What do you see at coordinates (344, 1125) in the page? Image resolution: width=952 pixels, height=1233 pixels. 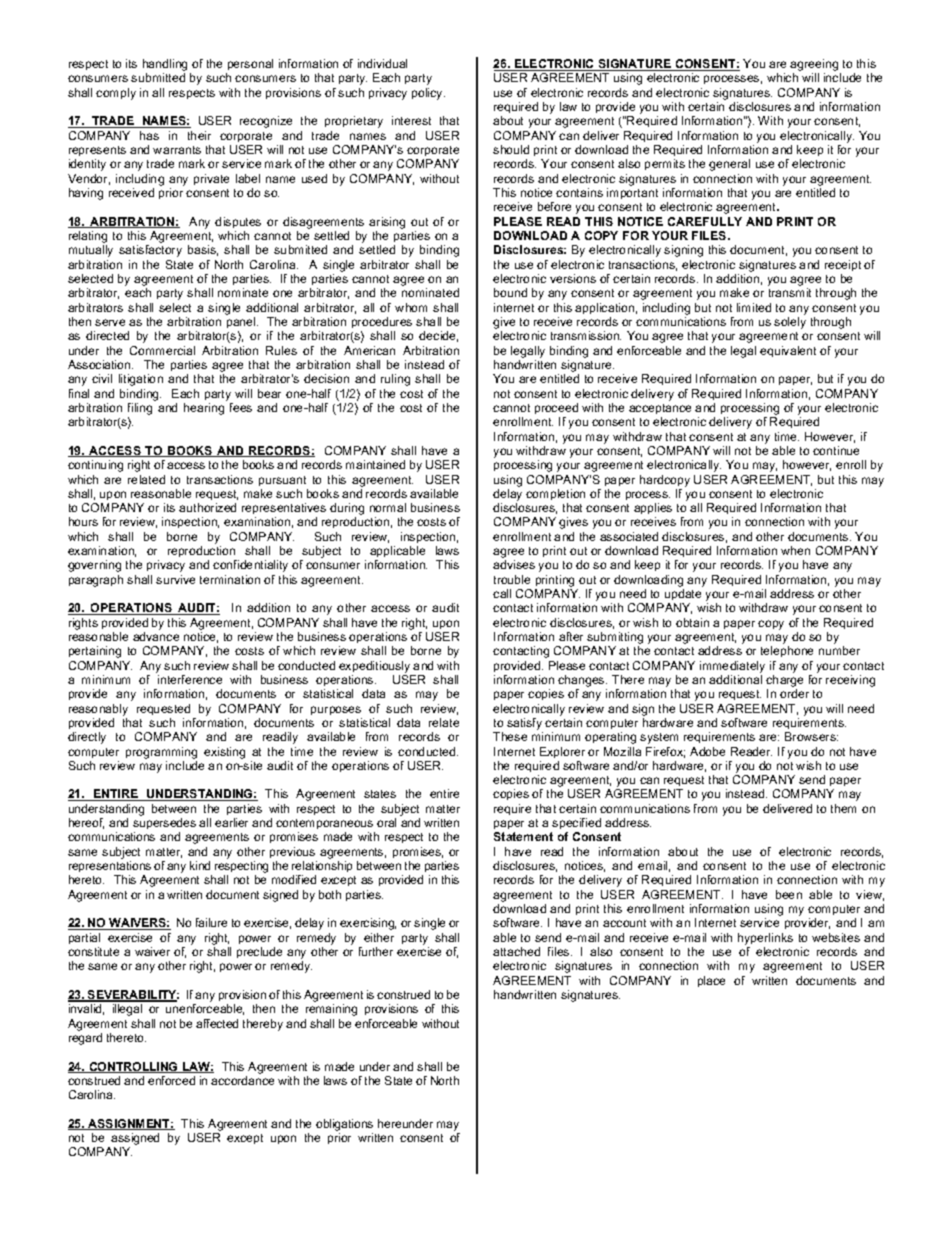 I see `obligations` at bounding box center [344, 1125].
